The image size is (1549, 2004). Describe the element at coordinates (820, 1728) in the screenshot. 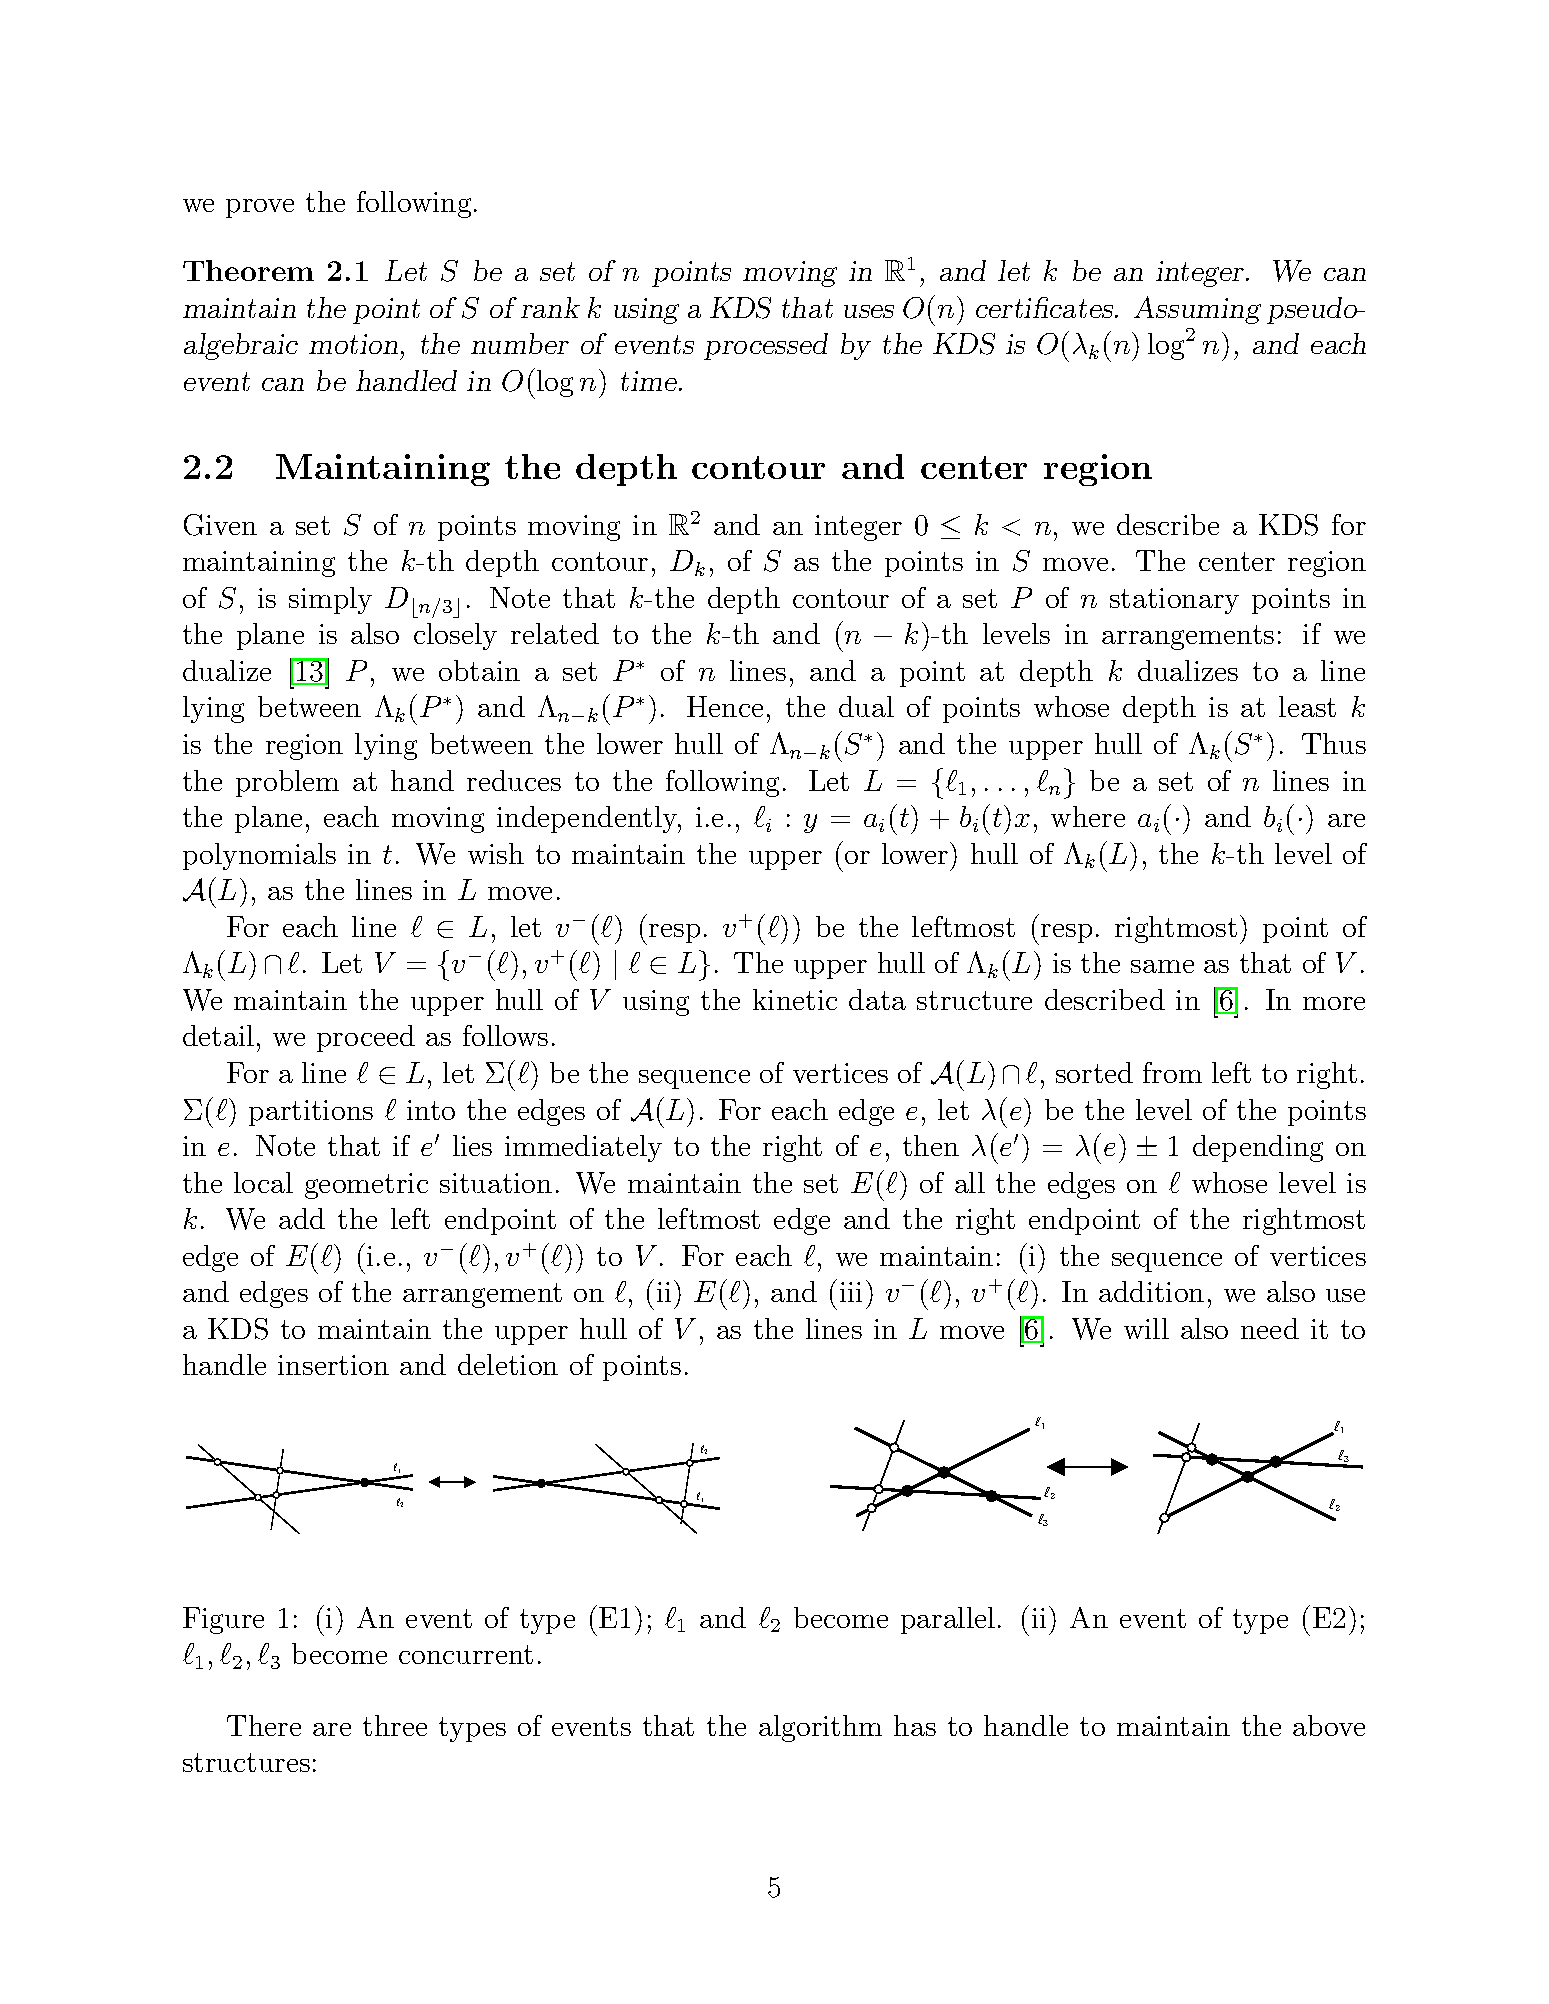

I see `algorithm` at that location.
